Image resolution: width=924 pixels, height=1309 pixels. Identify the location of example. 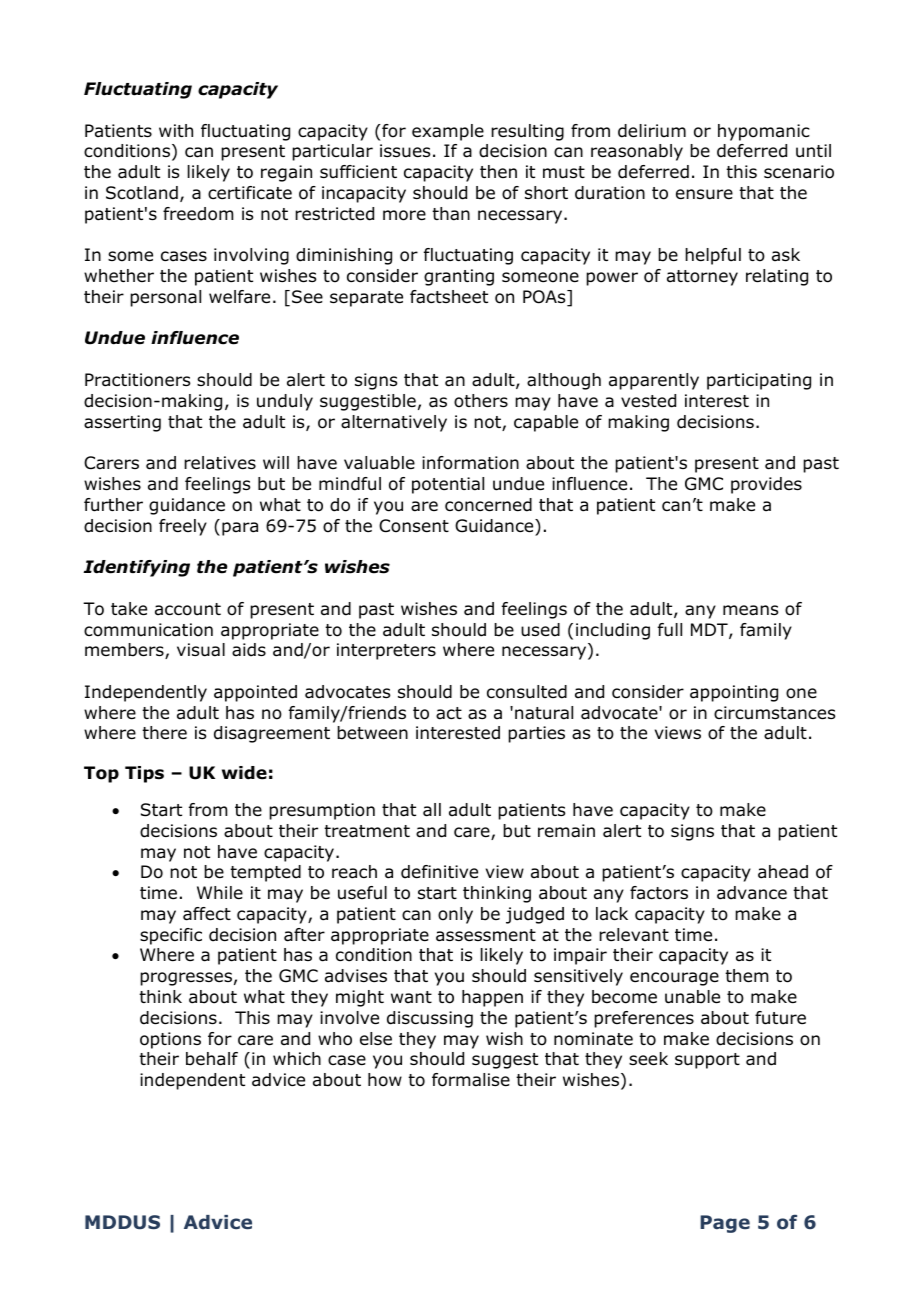
(448, 132).
